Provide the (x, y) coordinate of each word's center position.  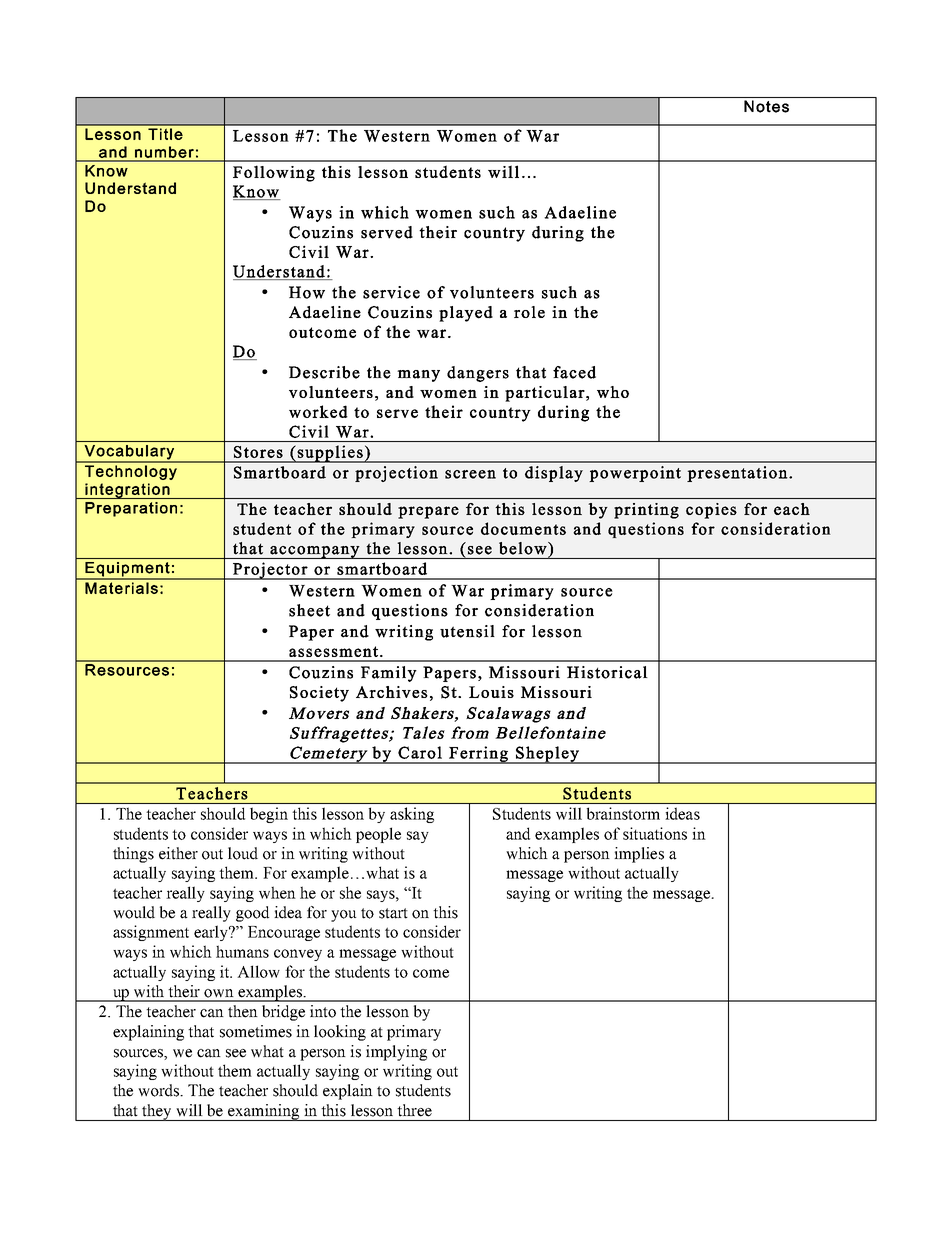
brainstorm (623, 813)
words (160, 1090)
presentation (738, 474)
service (391, 292)
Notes (766, 106)
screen (470, 474)
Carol (420, 752)
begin (269, 815)
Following (274, 173)
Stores (258, 452)
